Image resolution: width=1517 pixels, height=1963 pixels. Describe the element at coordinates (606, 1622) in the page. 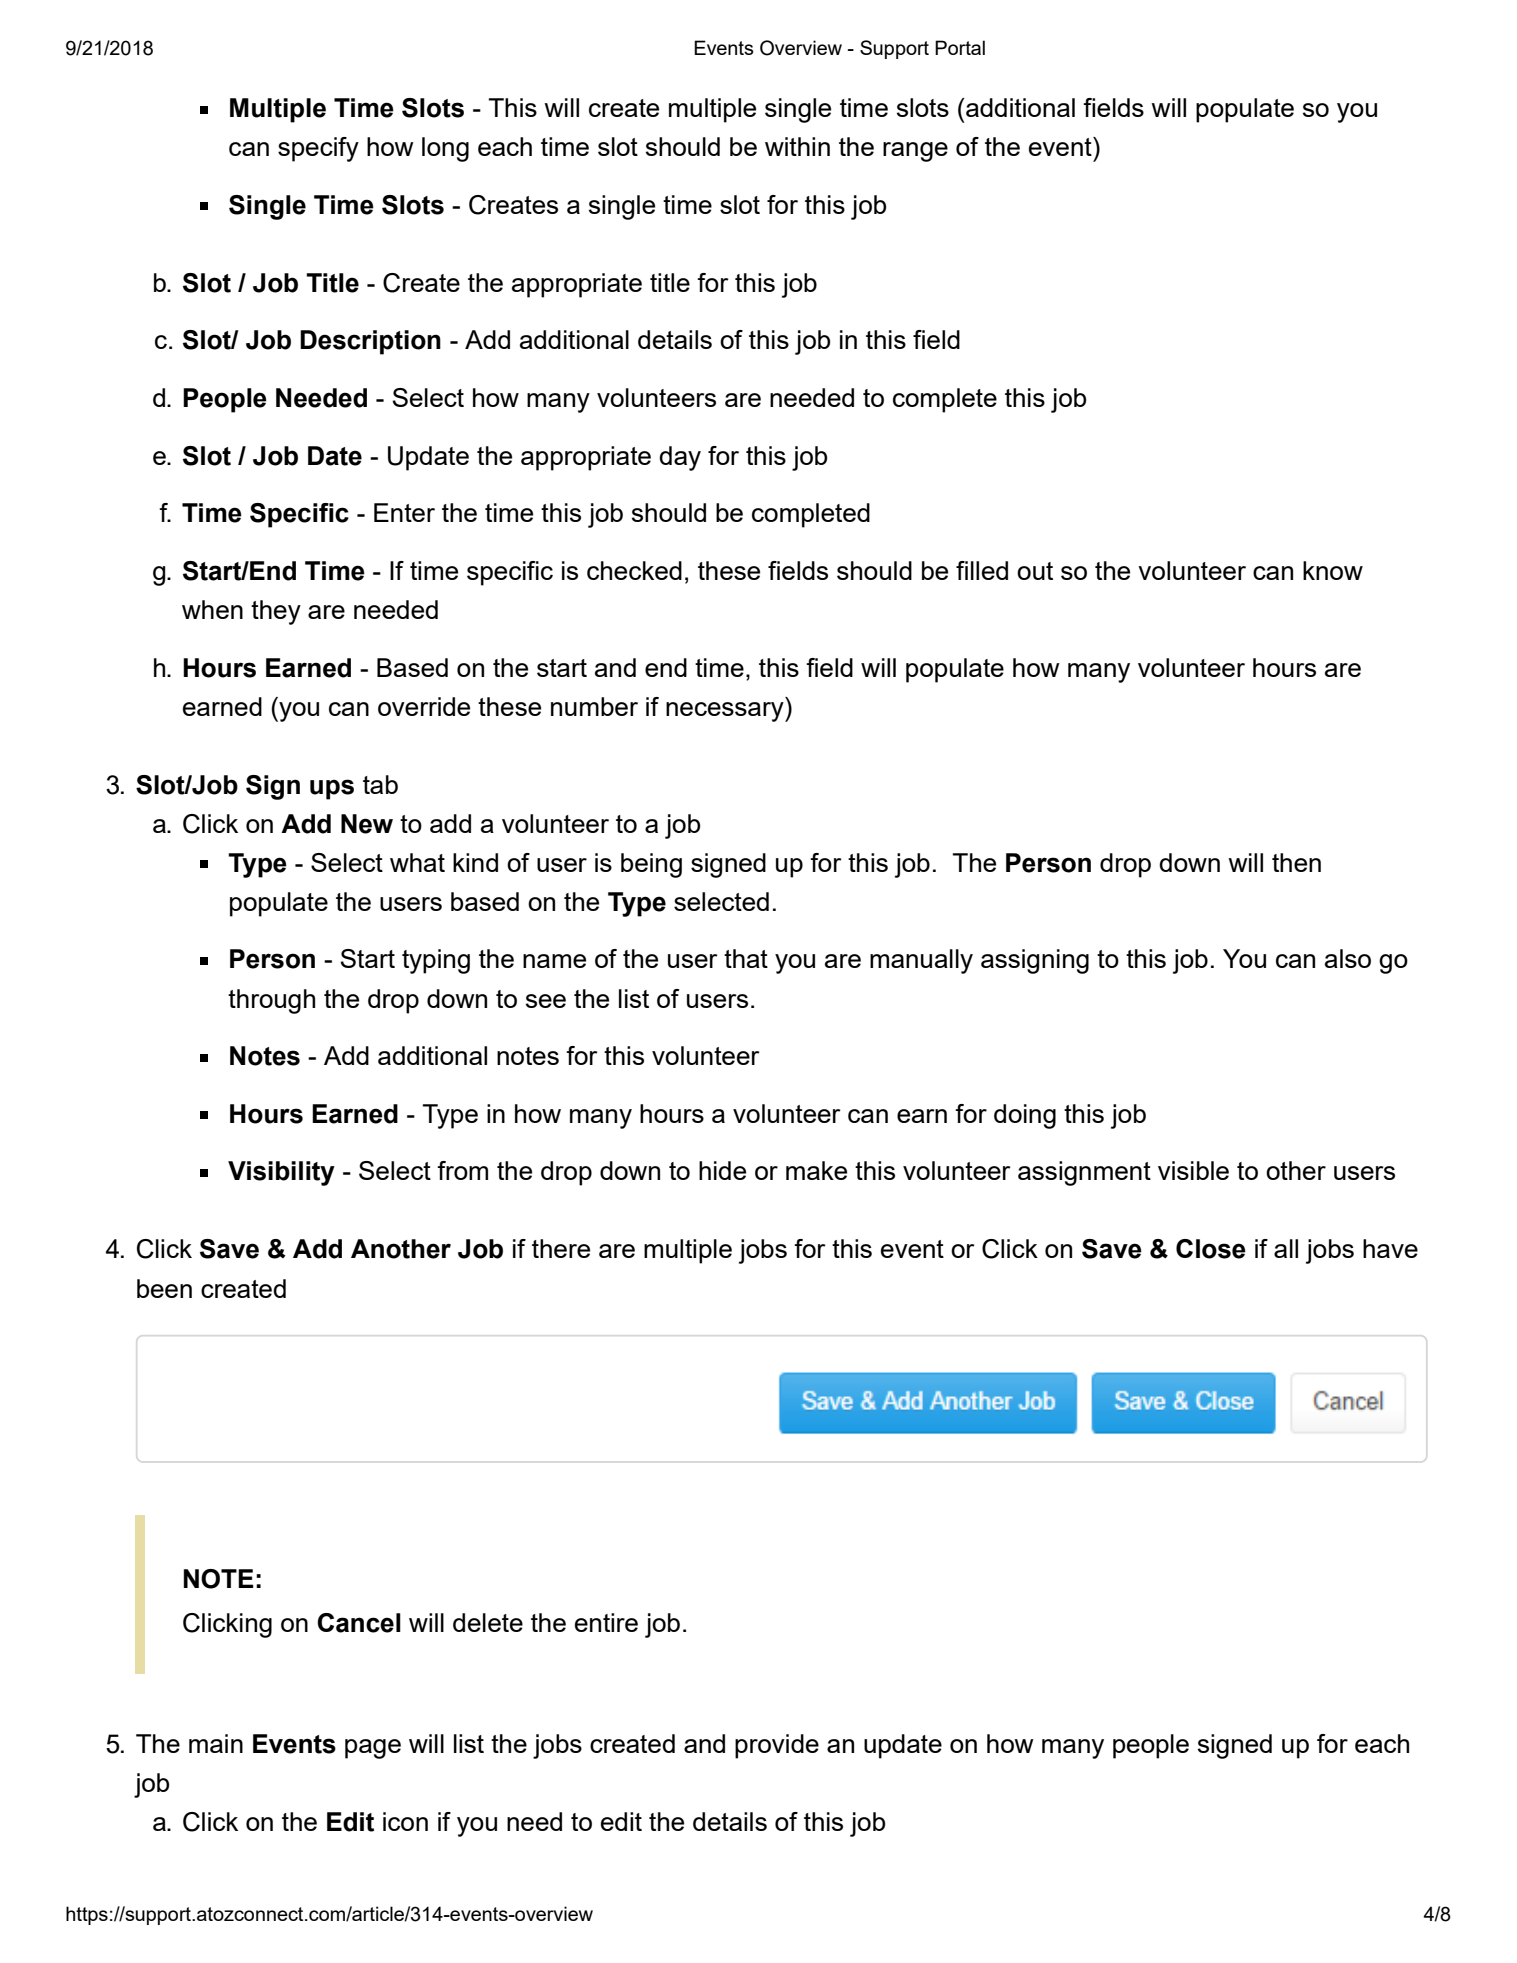

I see `entire` at that location.
